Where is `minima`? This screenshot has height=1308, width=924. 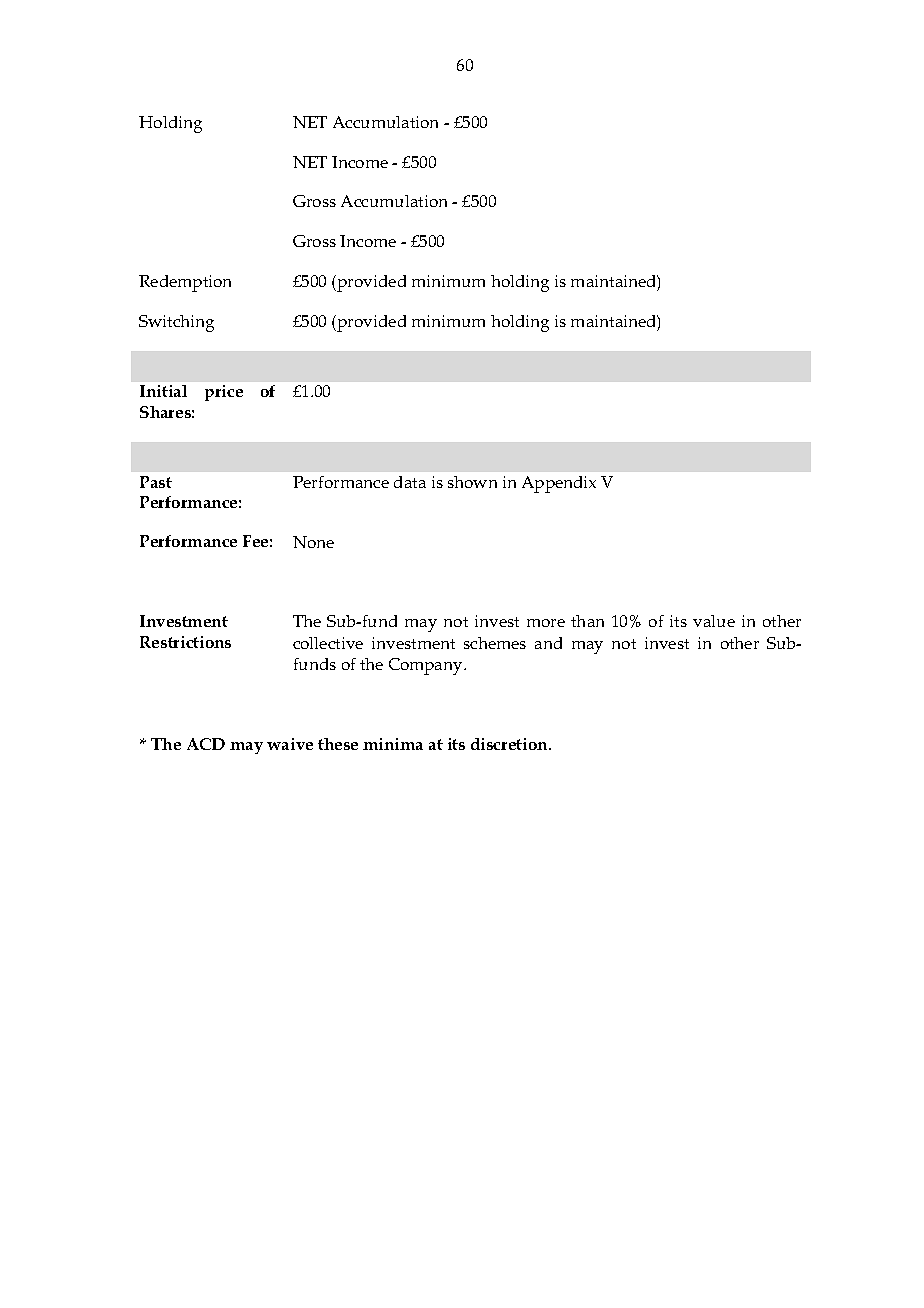 minima is located at coordinates (393, 744).
